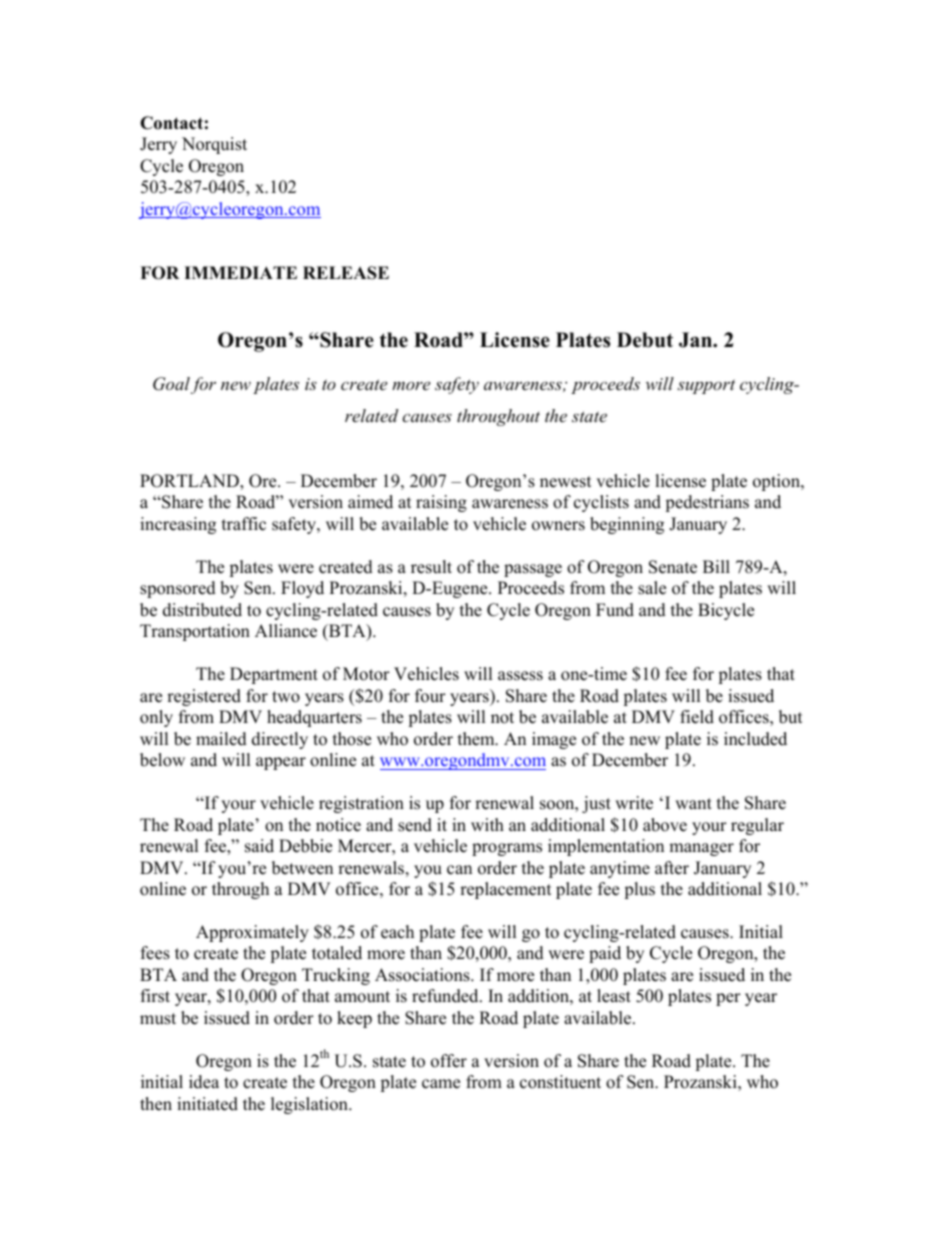 The width and height of the screenshot is (952, 1233). Describe the element at coordinates (214, 145) in the screenshot. I see `Norquist` at that location.
